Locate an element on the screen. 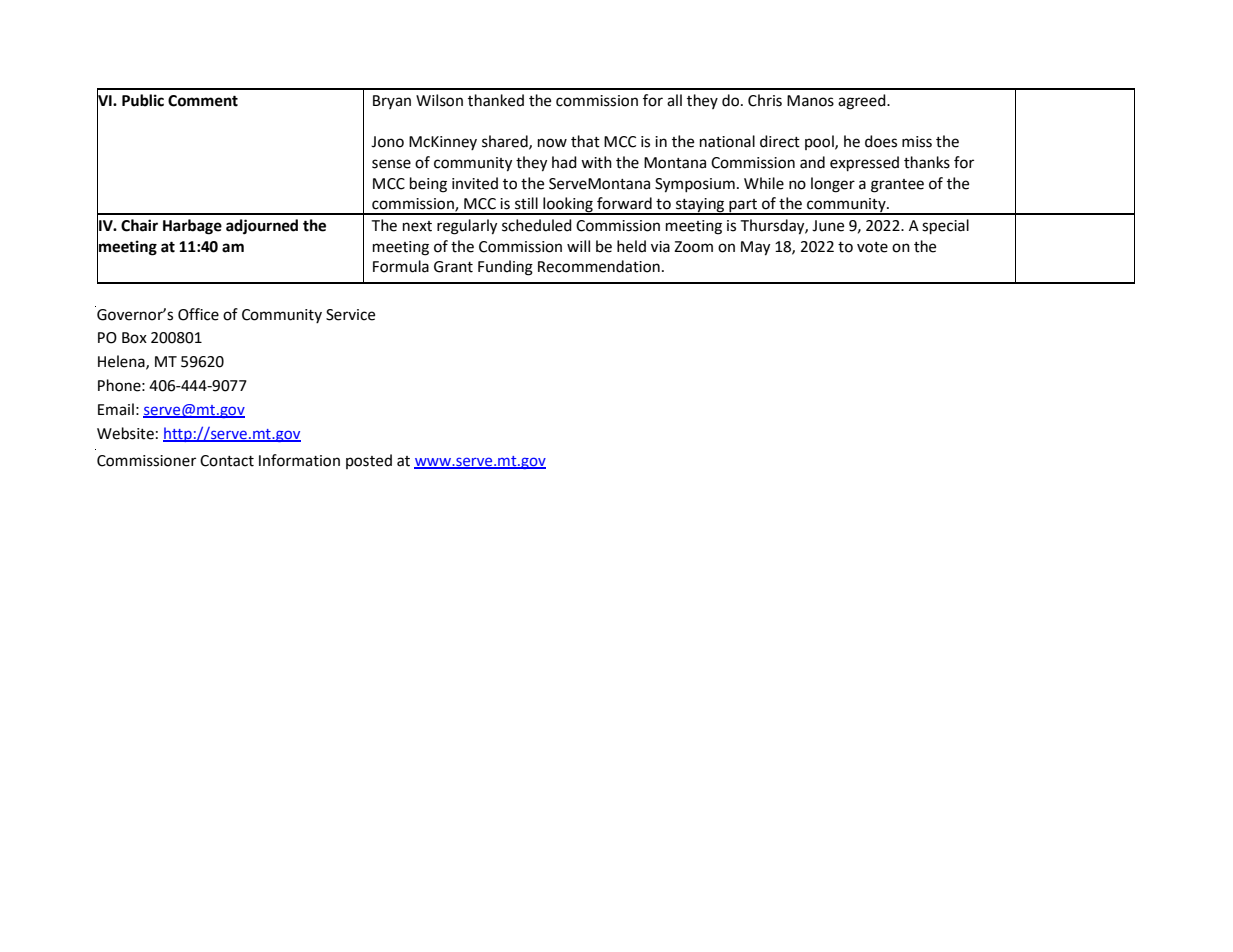 The image size is (1233, 952). agreed is located at coordinates (863, 102).
